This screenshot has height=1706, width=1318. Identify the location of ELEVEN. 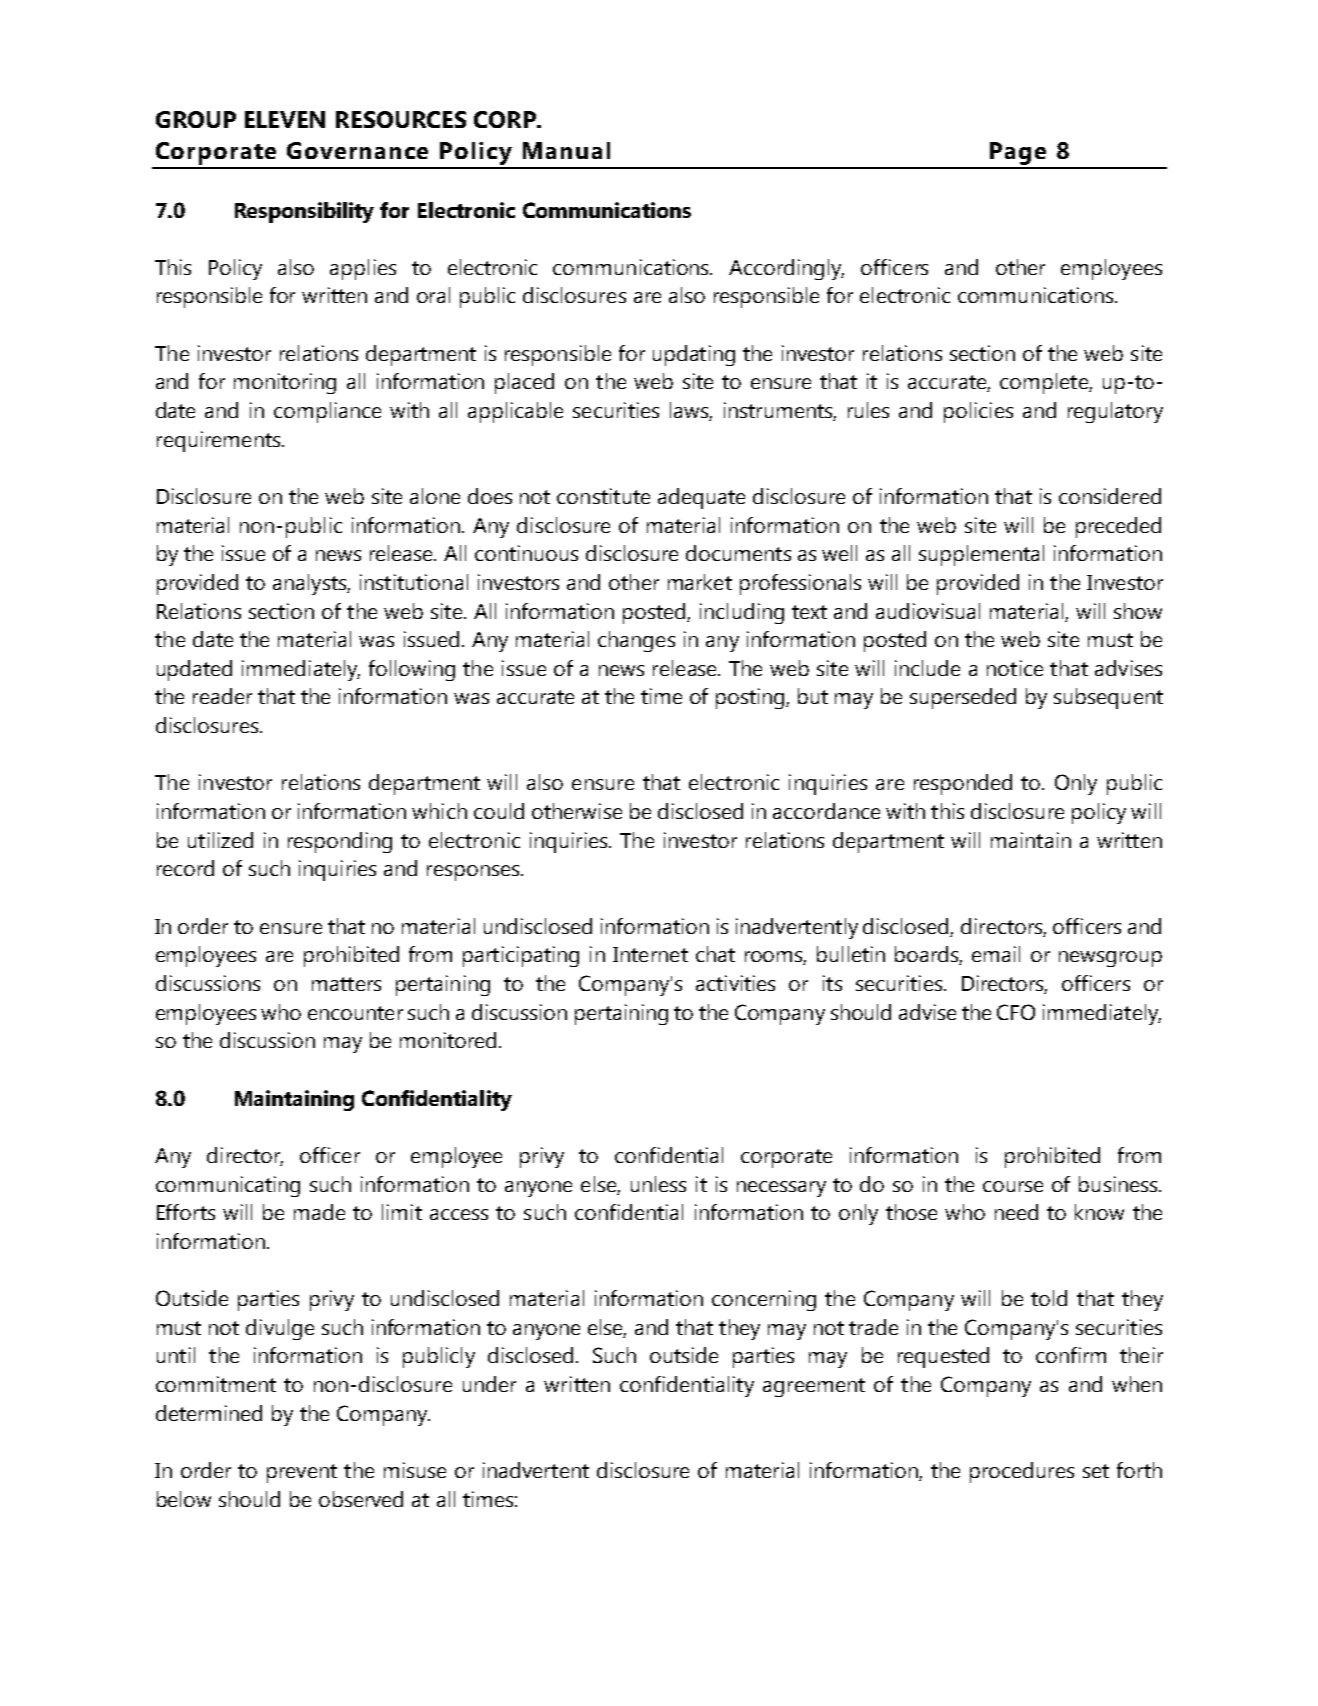
(285, 119).
